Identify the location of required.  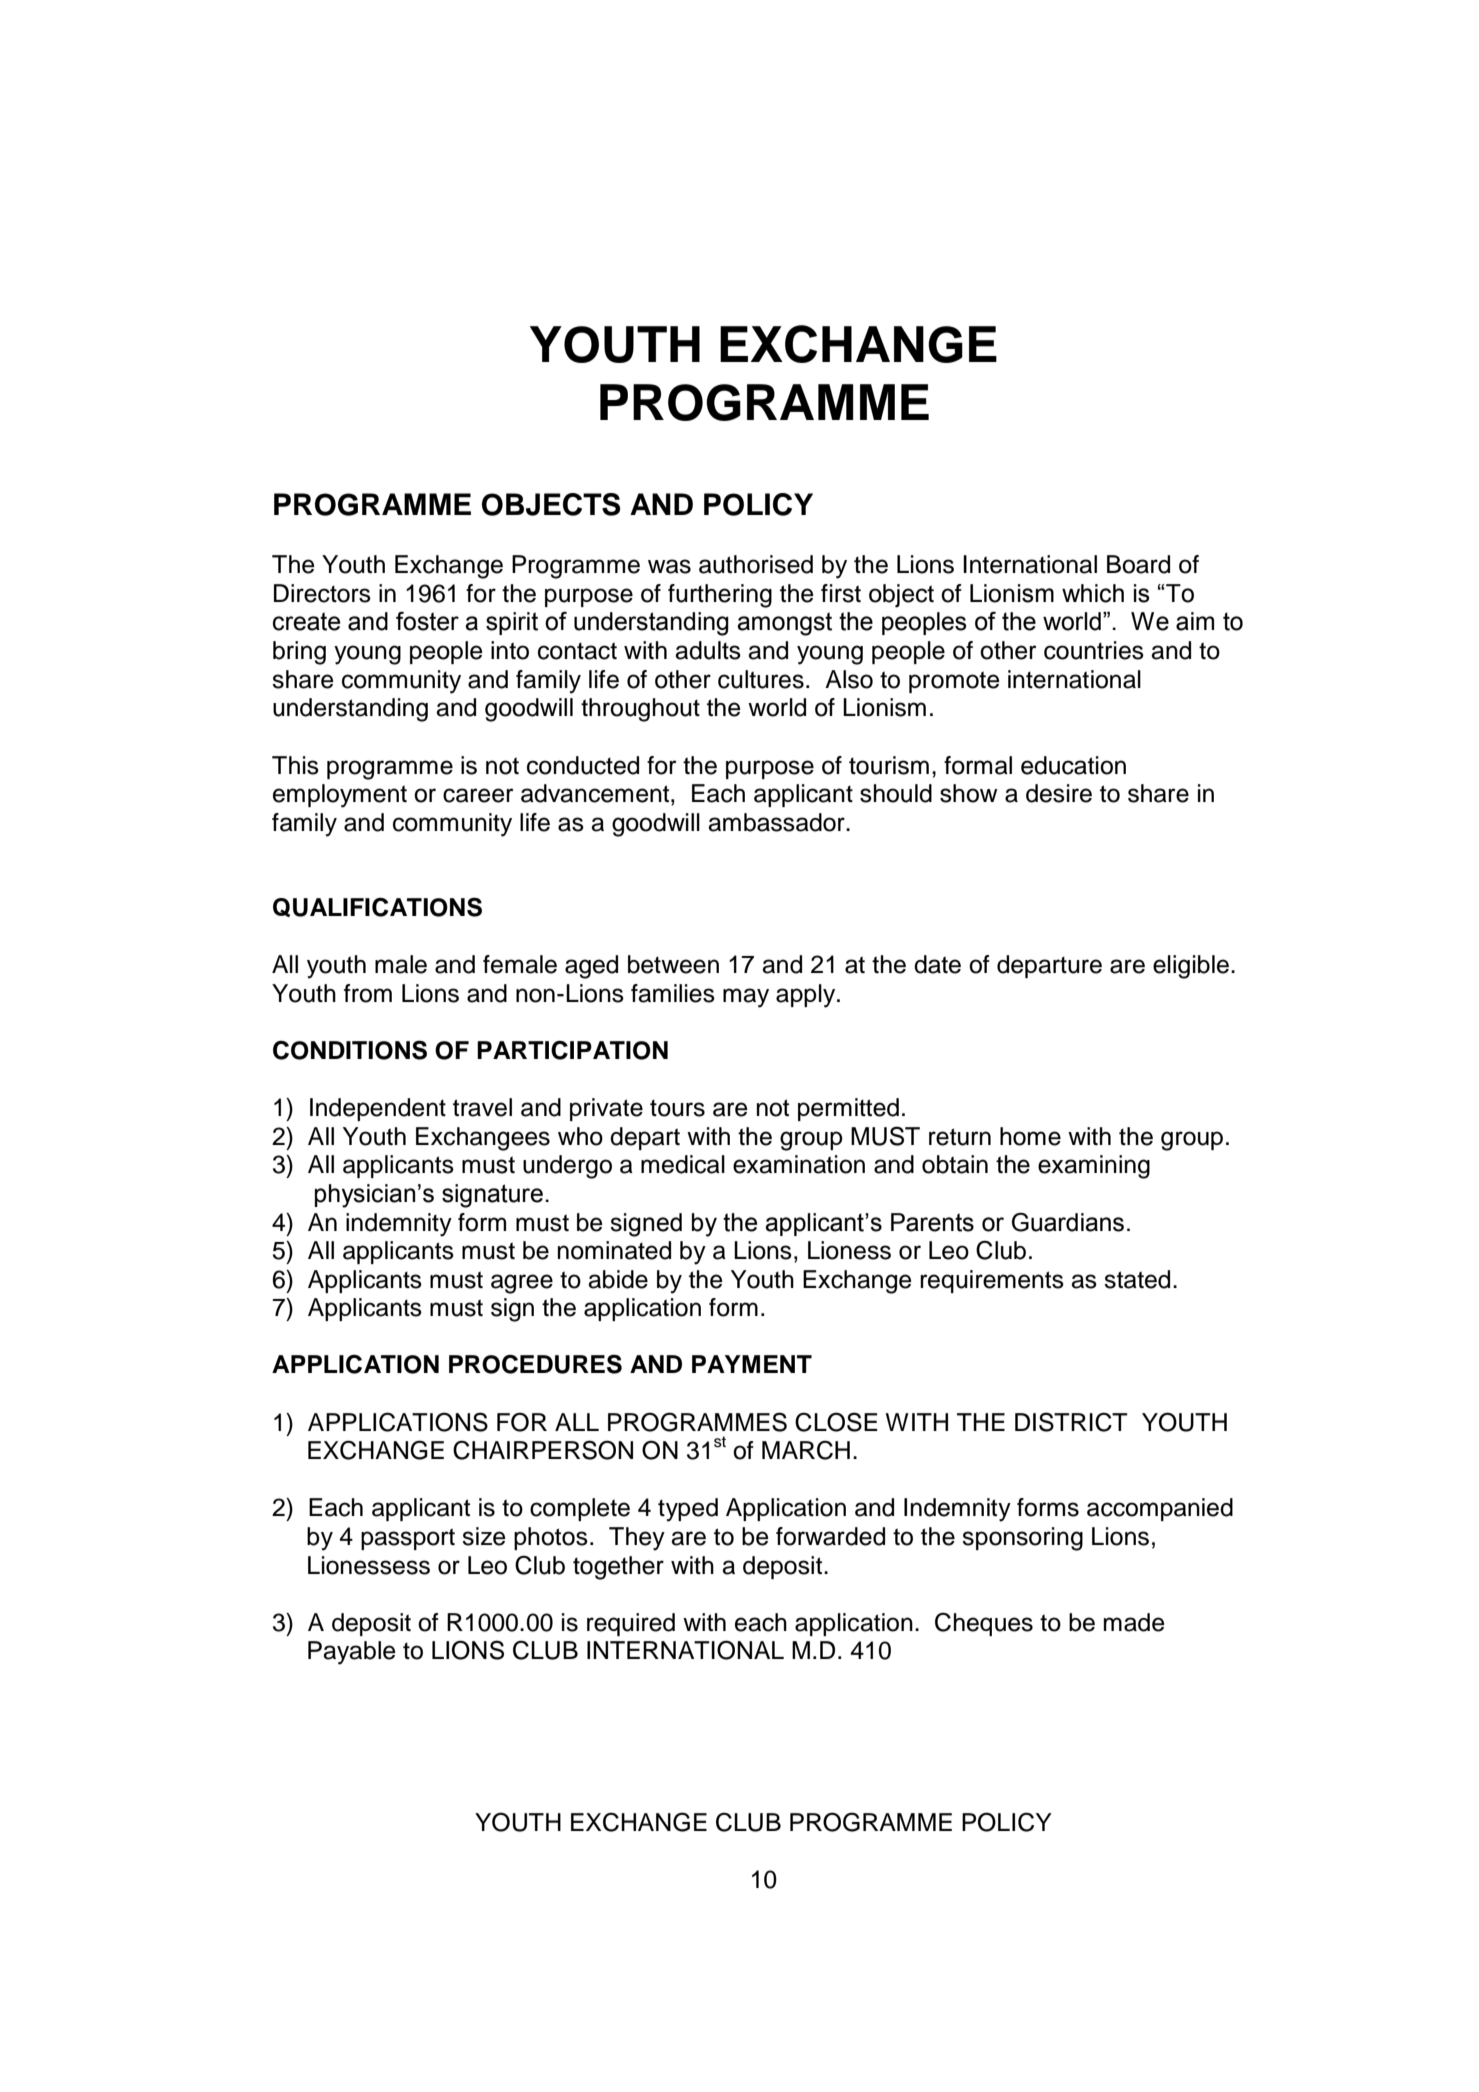
(631, 1624).
